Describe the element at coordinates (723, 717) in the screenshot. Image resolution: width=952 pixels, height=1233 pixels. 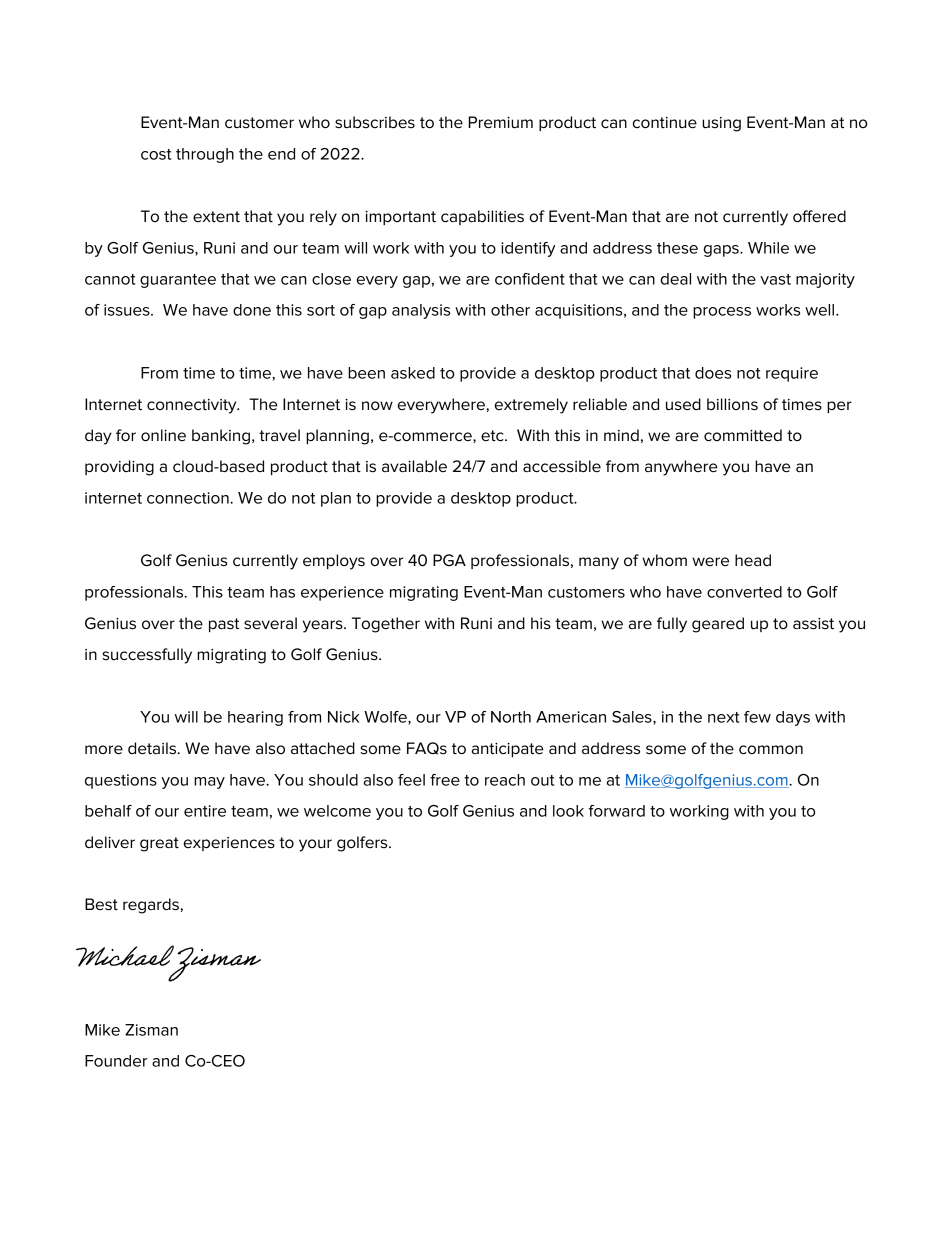
I see `next` at that location.
